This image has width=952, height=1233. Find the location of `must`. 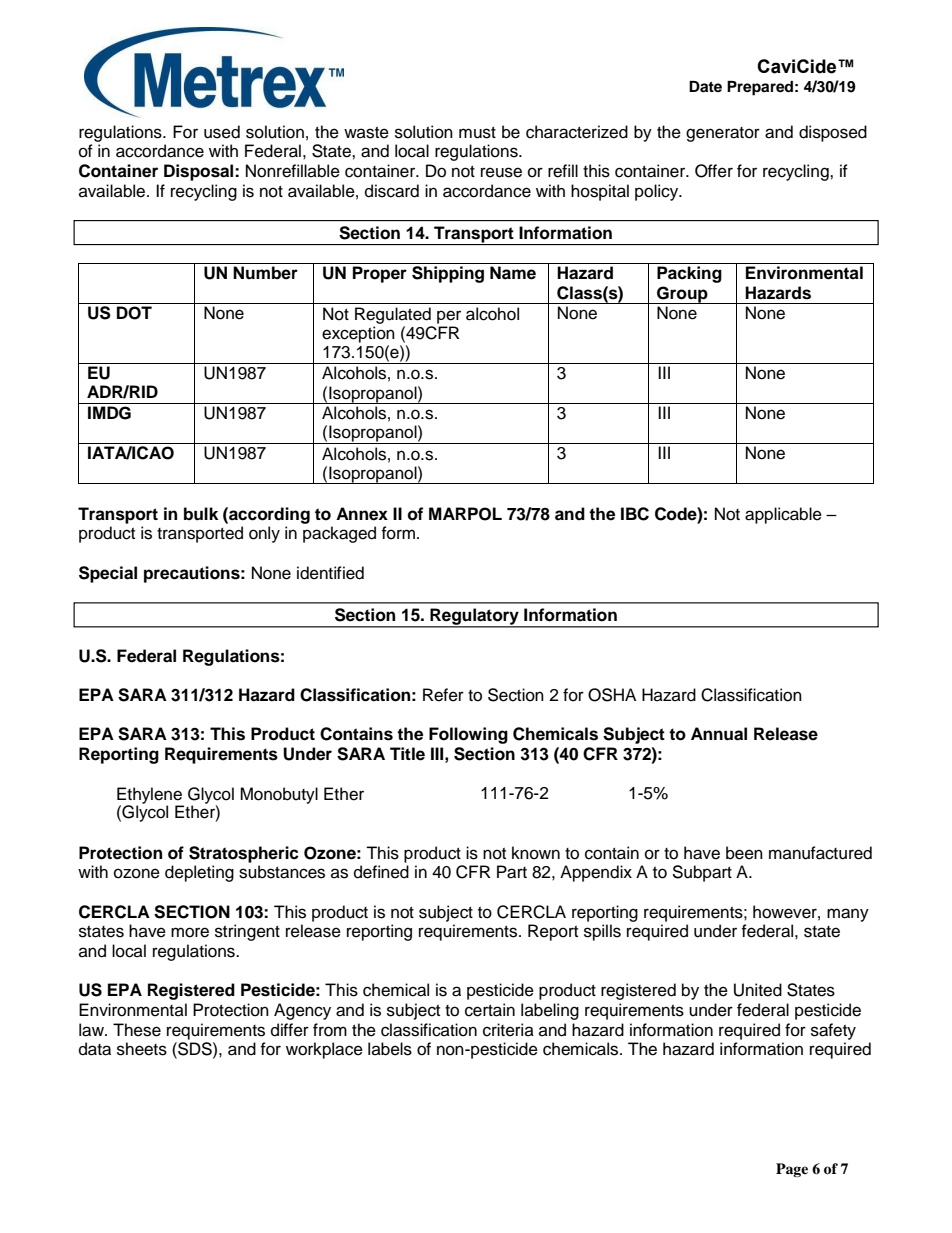

must is located at coordinates (477, 133).
